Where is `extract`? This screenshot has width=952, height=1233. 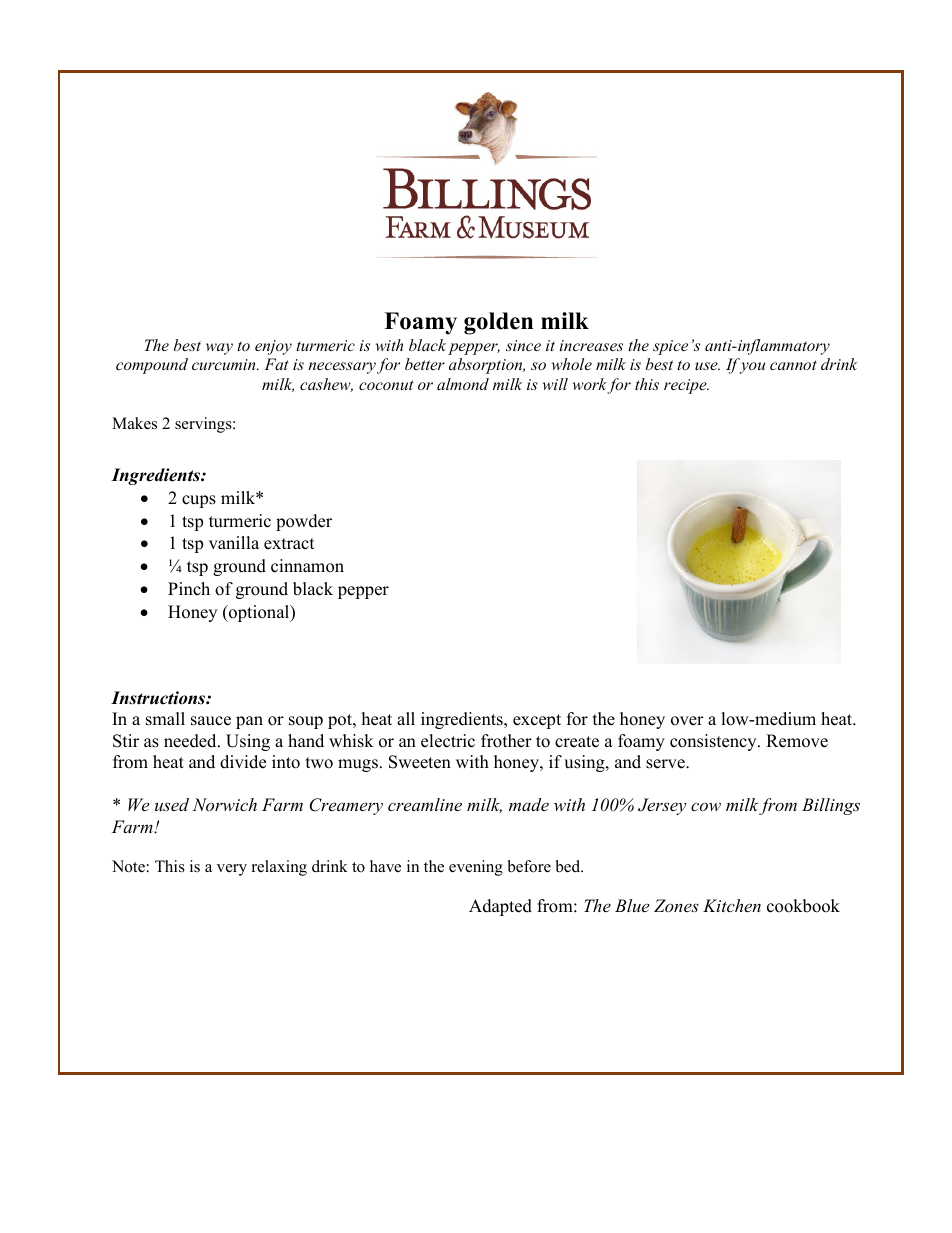 extract is located at coordinates (289, 544).
